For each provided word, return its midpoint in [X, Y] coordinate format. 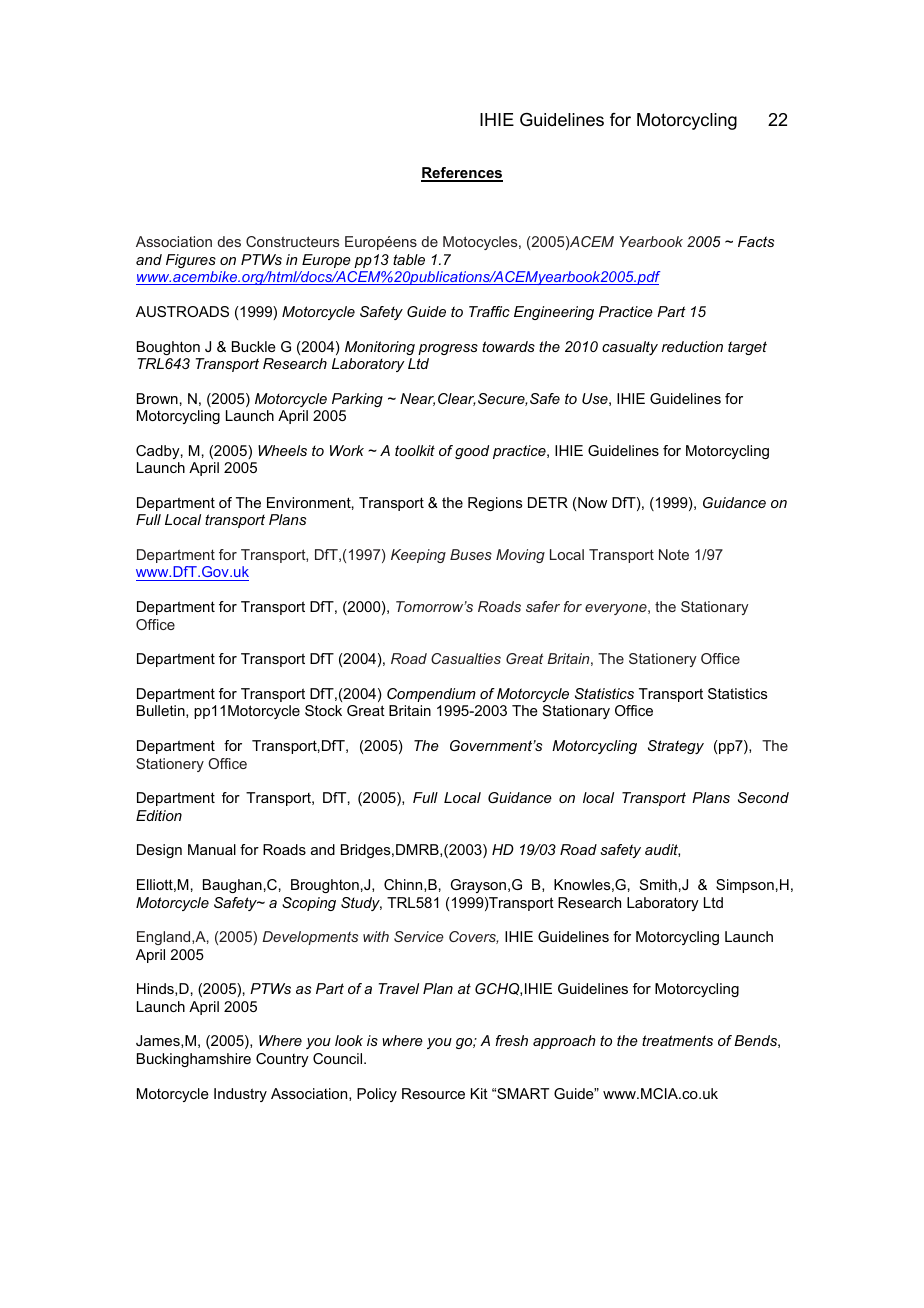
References [462, 174]
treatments [677, 1040]
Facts [756, 241]
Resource [433, 1093]
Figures [191, 261]
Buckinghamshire [194, 1060]
